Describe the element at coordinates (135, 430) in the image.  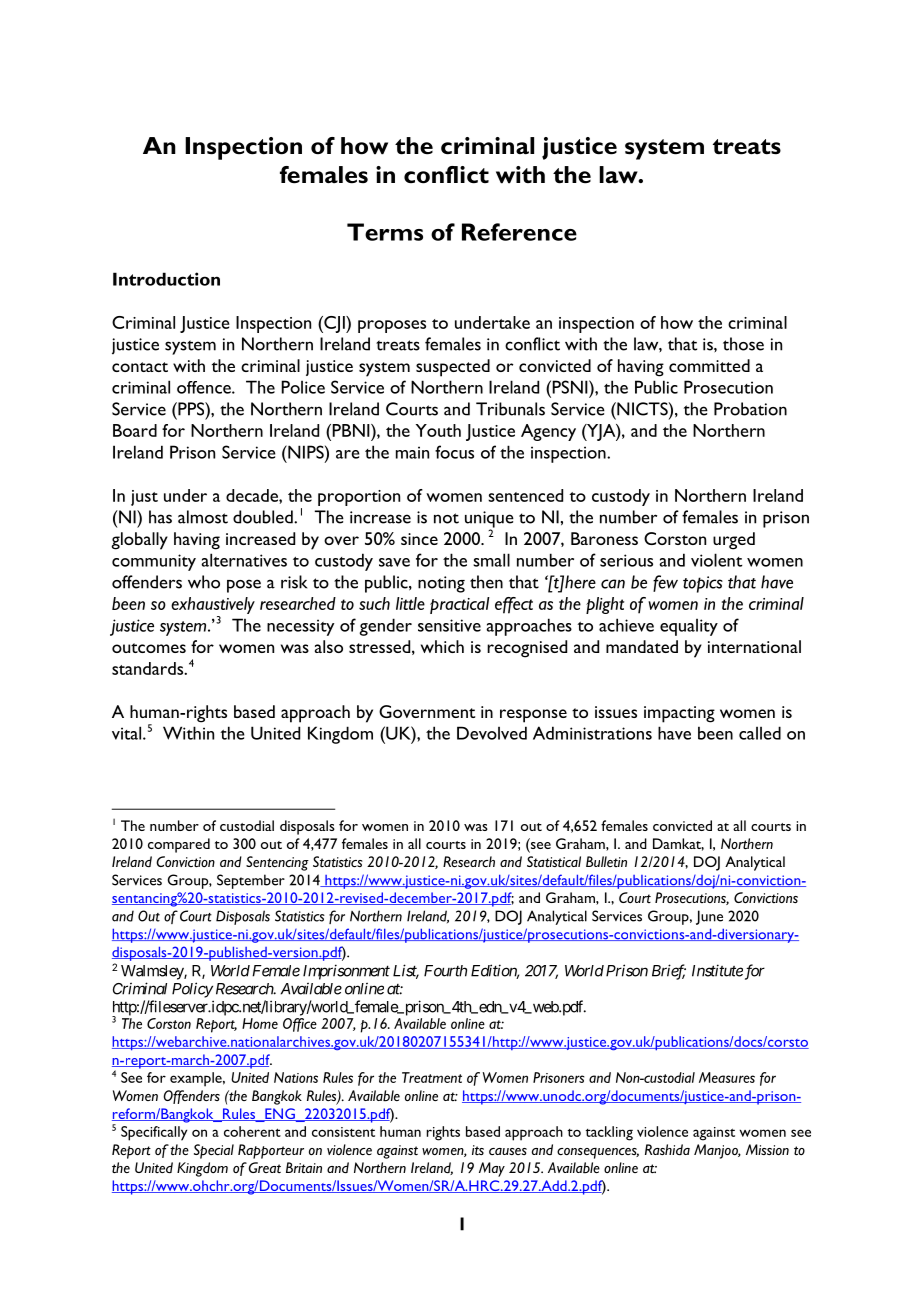
I see `Board` at that location.
